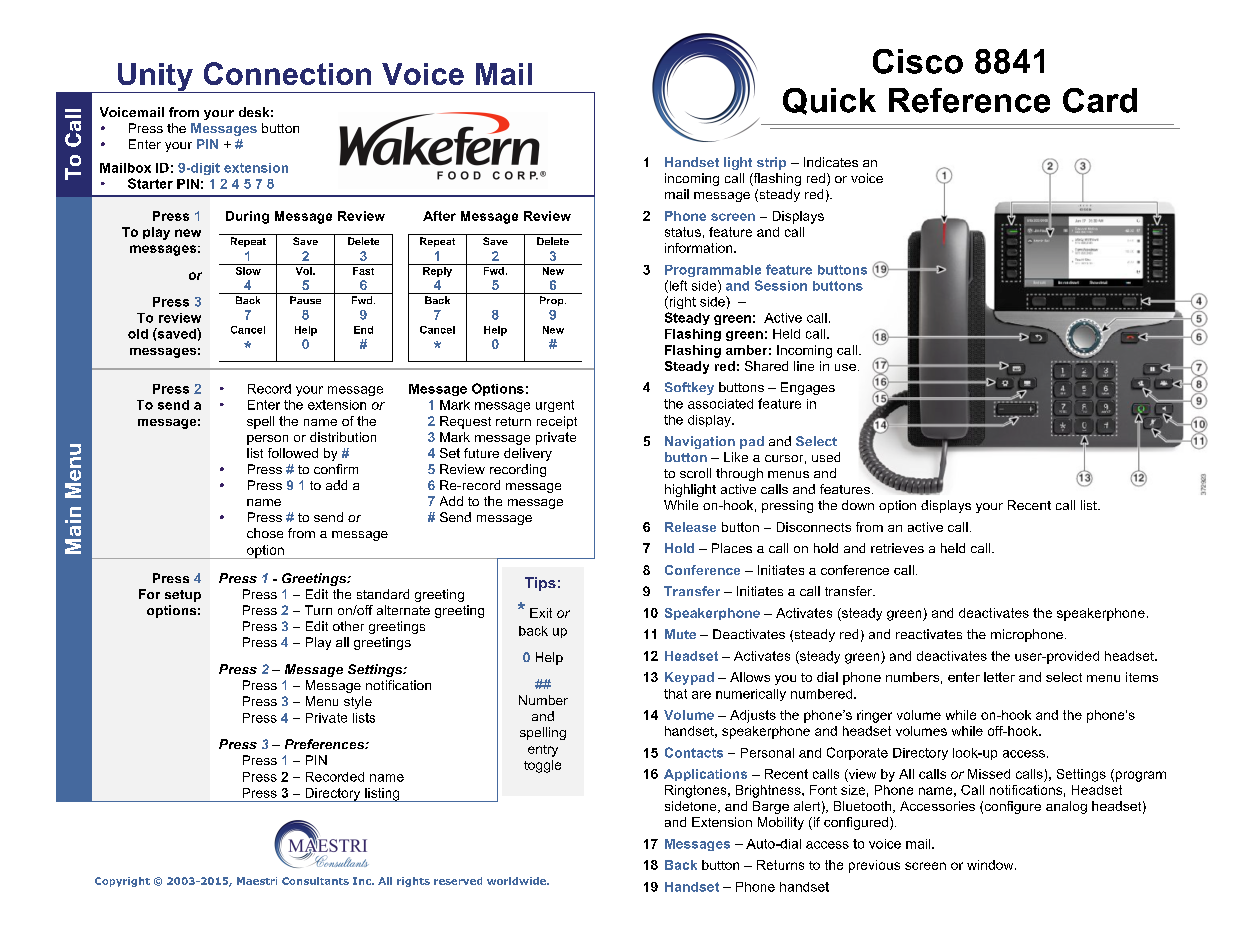 The width and height of the page is (1233, 952). I want to click on Card, so click(1100, 100).
